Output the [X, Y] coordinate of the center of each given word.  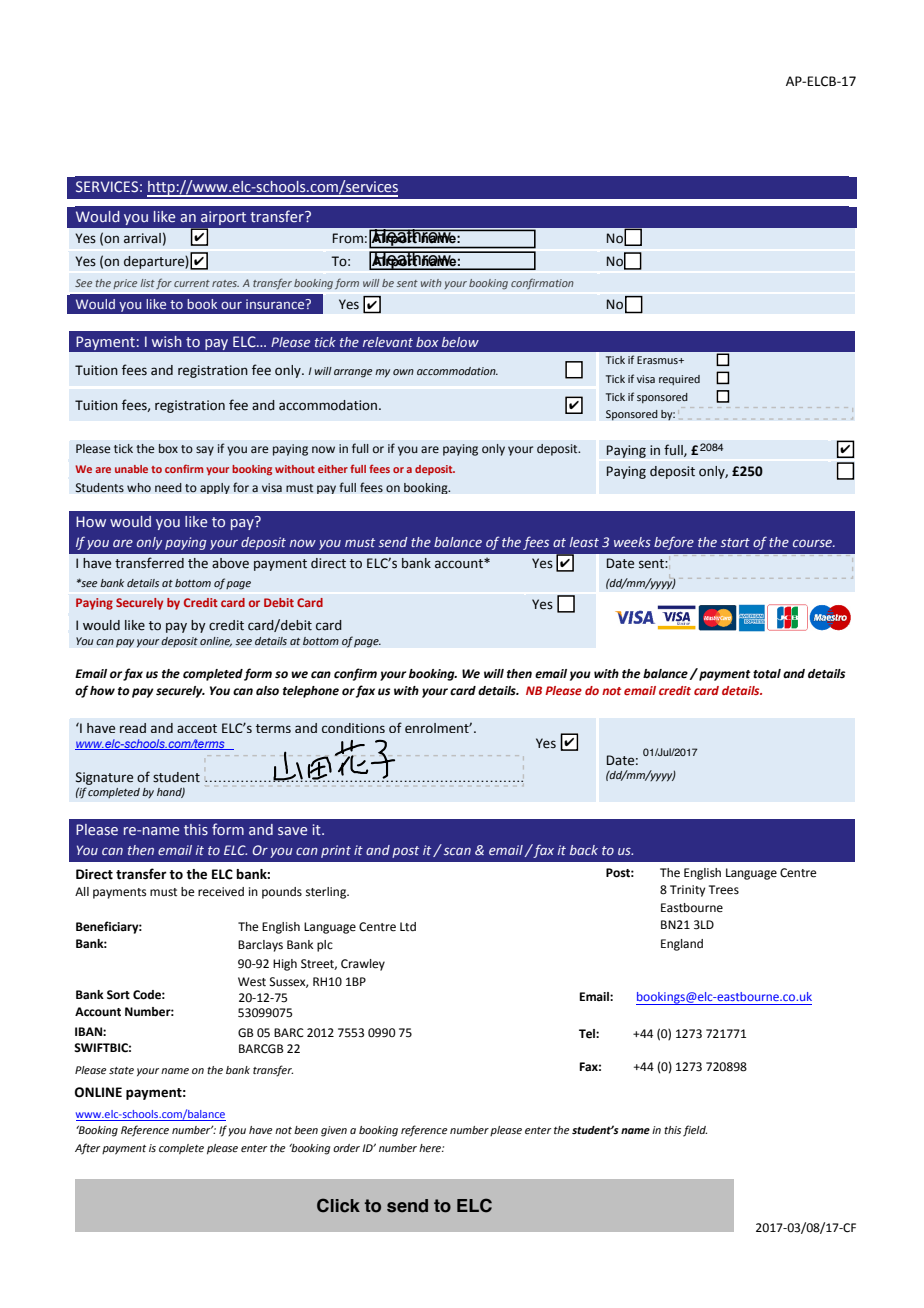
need [168, 488]
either [333, 469]
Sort [118, 995]
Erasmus [658, 360]
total [767, 674]
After [87, 1149]
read [133, 728]
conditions [353, 728]
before [674, 543]
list [147, 283]
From [348, 238]
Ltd [408, 926]
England [682, 945]
